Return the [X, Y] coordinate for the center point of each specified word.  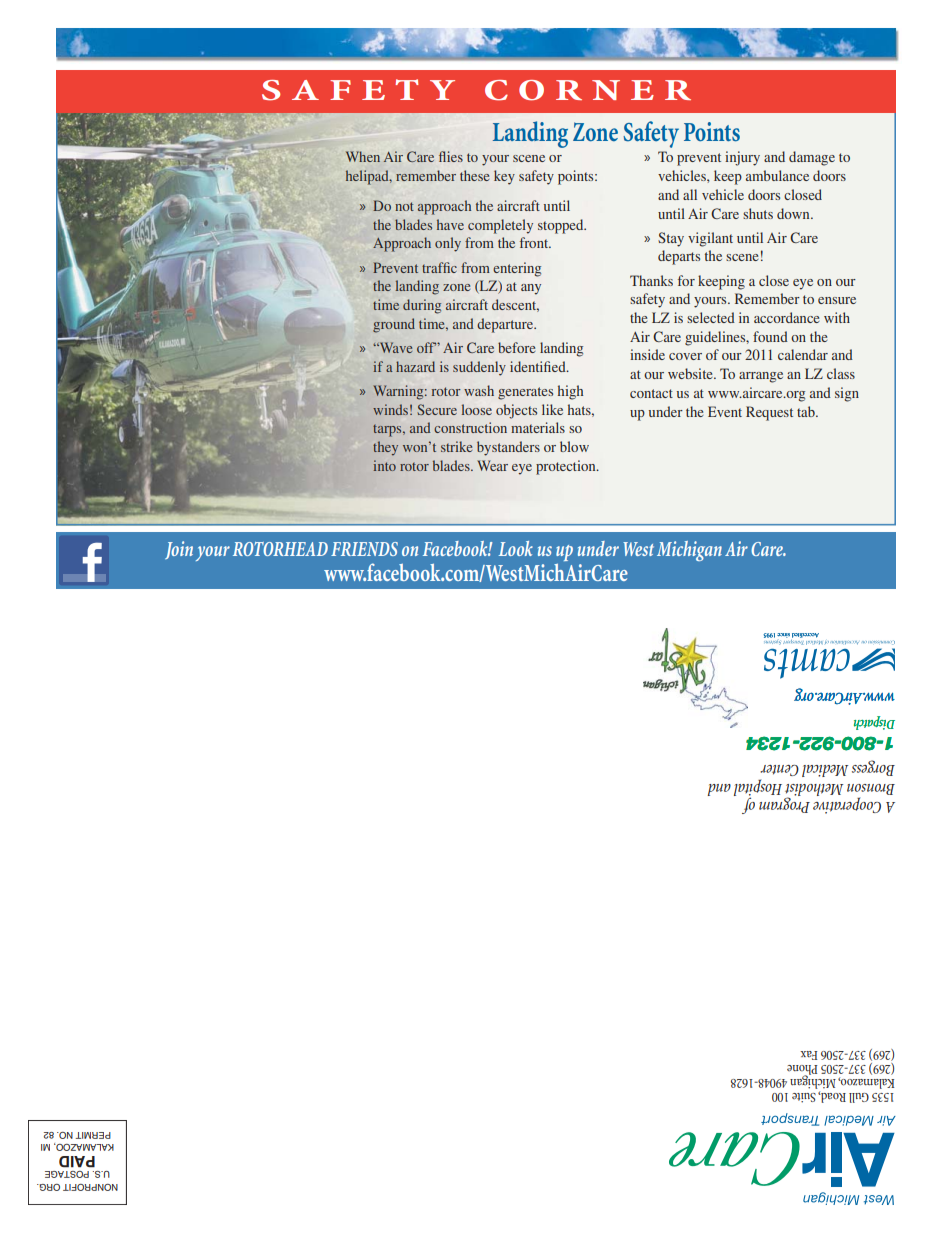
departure [506, 325]
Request [769, 413]
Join [179, 550]
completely [500, 226]
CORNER [588, 90]
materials [538, 427]
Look [515, 548]
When [363, 156]
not [404, 206]
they [385, 448]
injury [742, 158]
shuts [758, 213]
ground [394, 325]
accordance [786, 317]
